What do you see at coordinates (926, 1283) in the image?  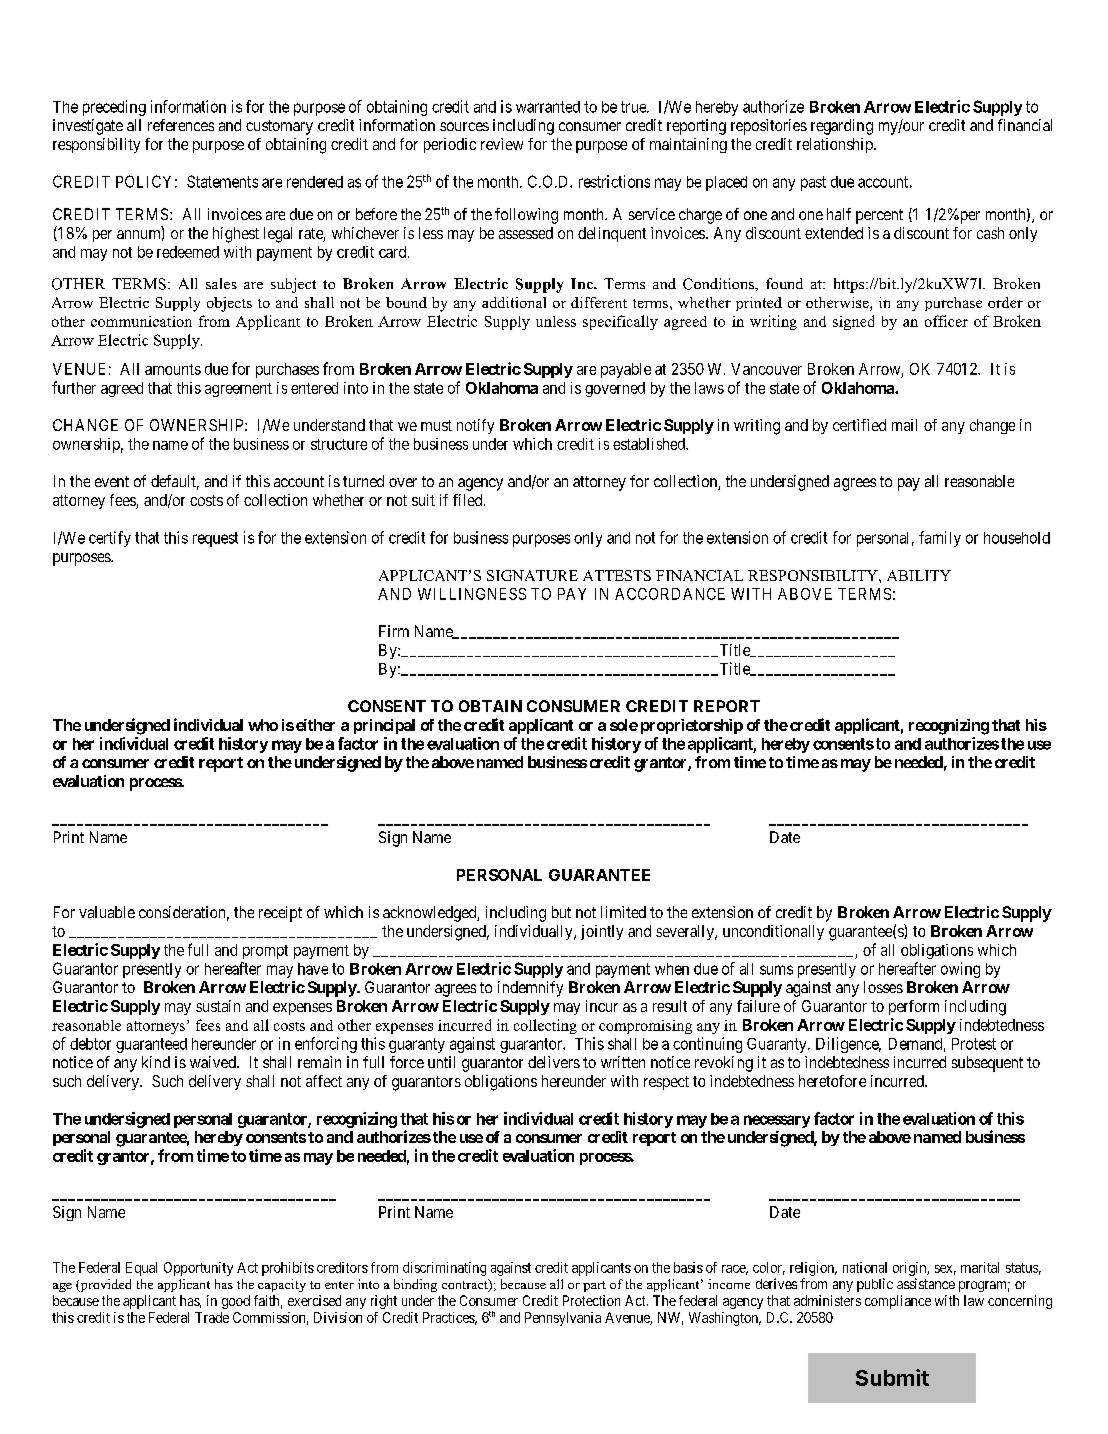 I see `assistance` at bounding box center [926, 1283].
